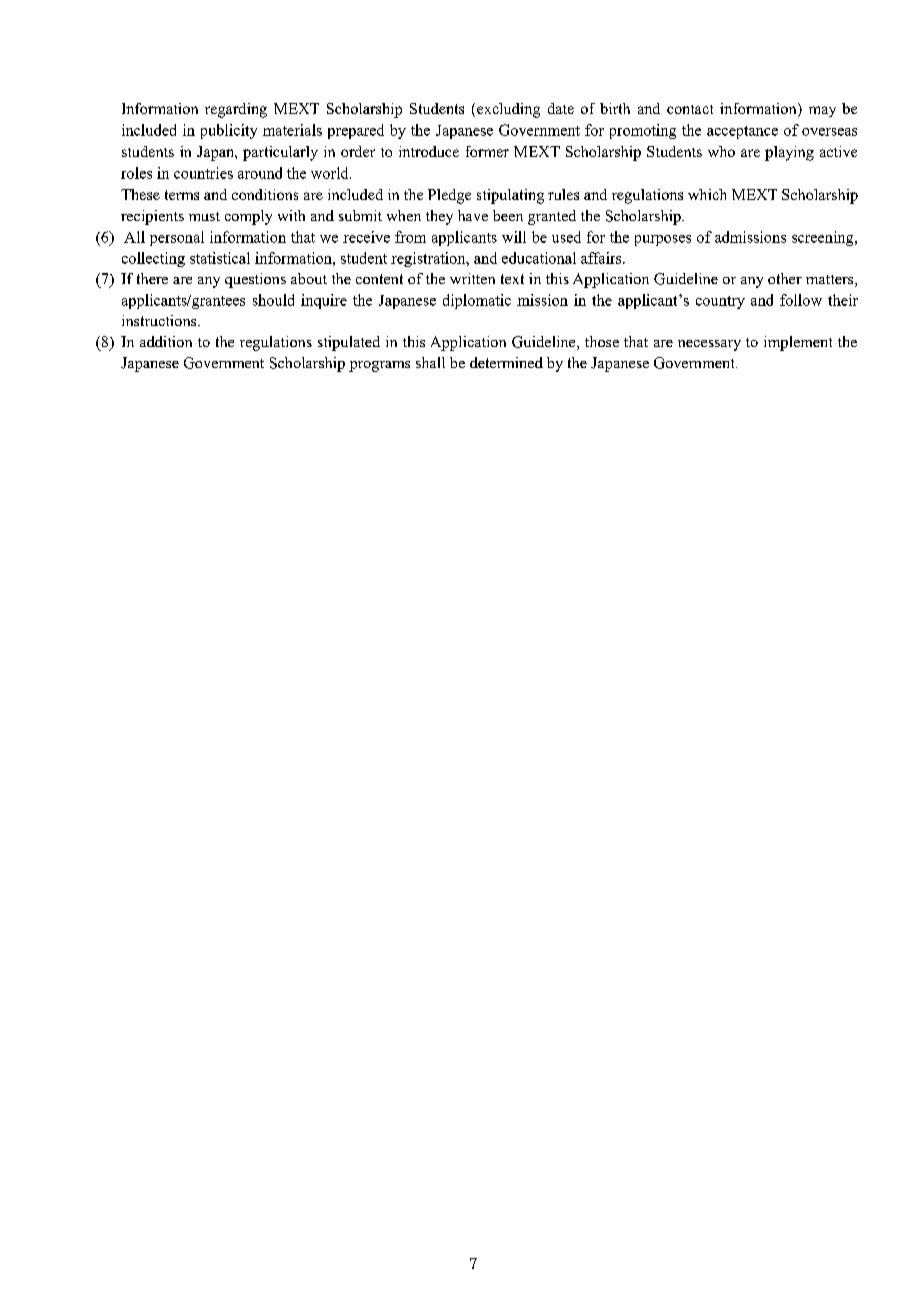  Describe the element at coordinates (514, 237) in the document. I see `will` at that location.
